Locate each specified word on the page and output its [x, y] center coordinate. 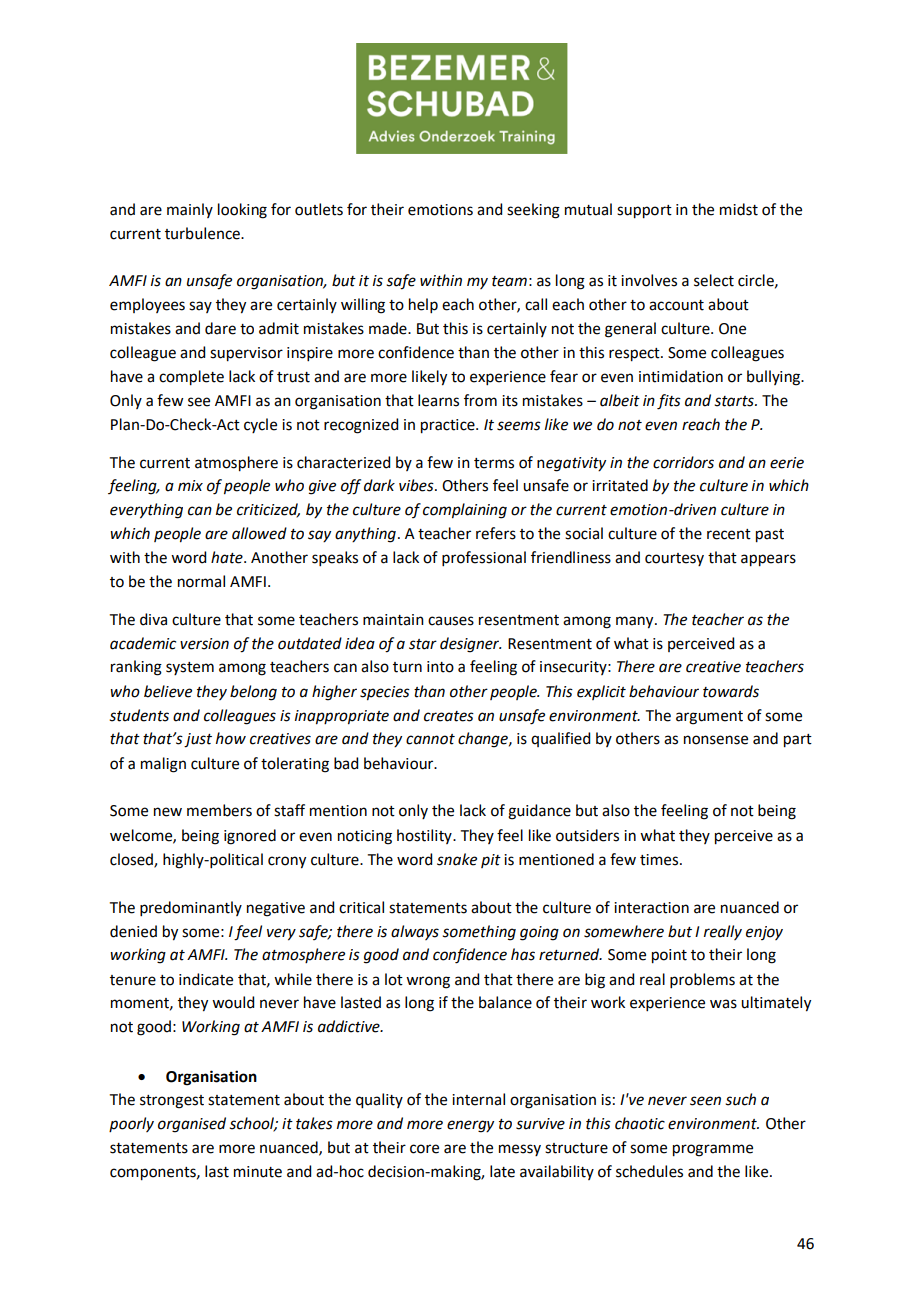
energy [470, 1126]
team [509, 281]
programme [713, 1150]
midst [739, 209]
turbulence [203, 233]
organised [192, 1125]
